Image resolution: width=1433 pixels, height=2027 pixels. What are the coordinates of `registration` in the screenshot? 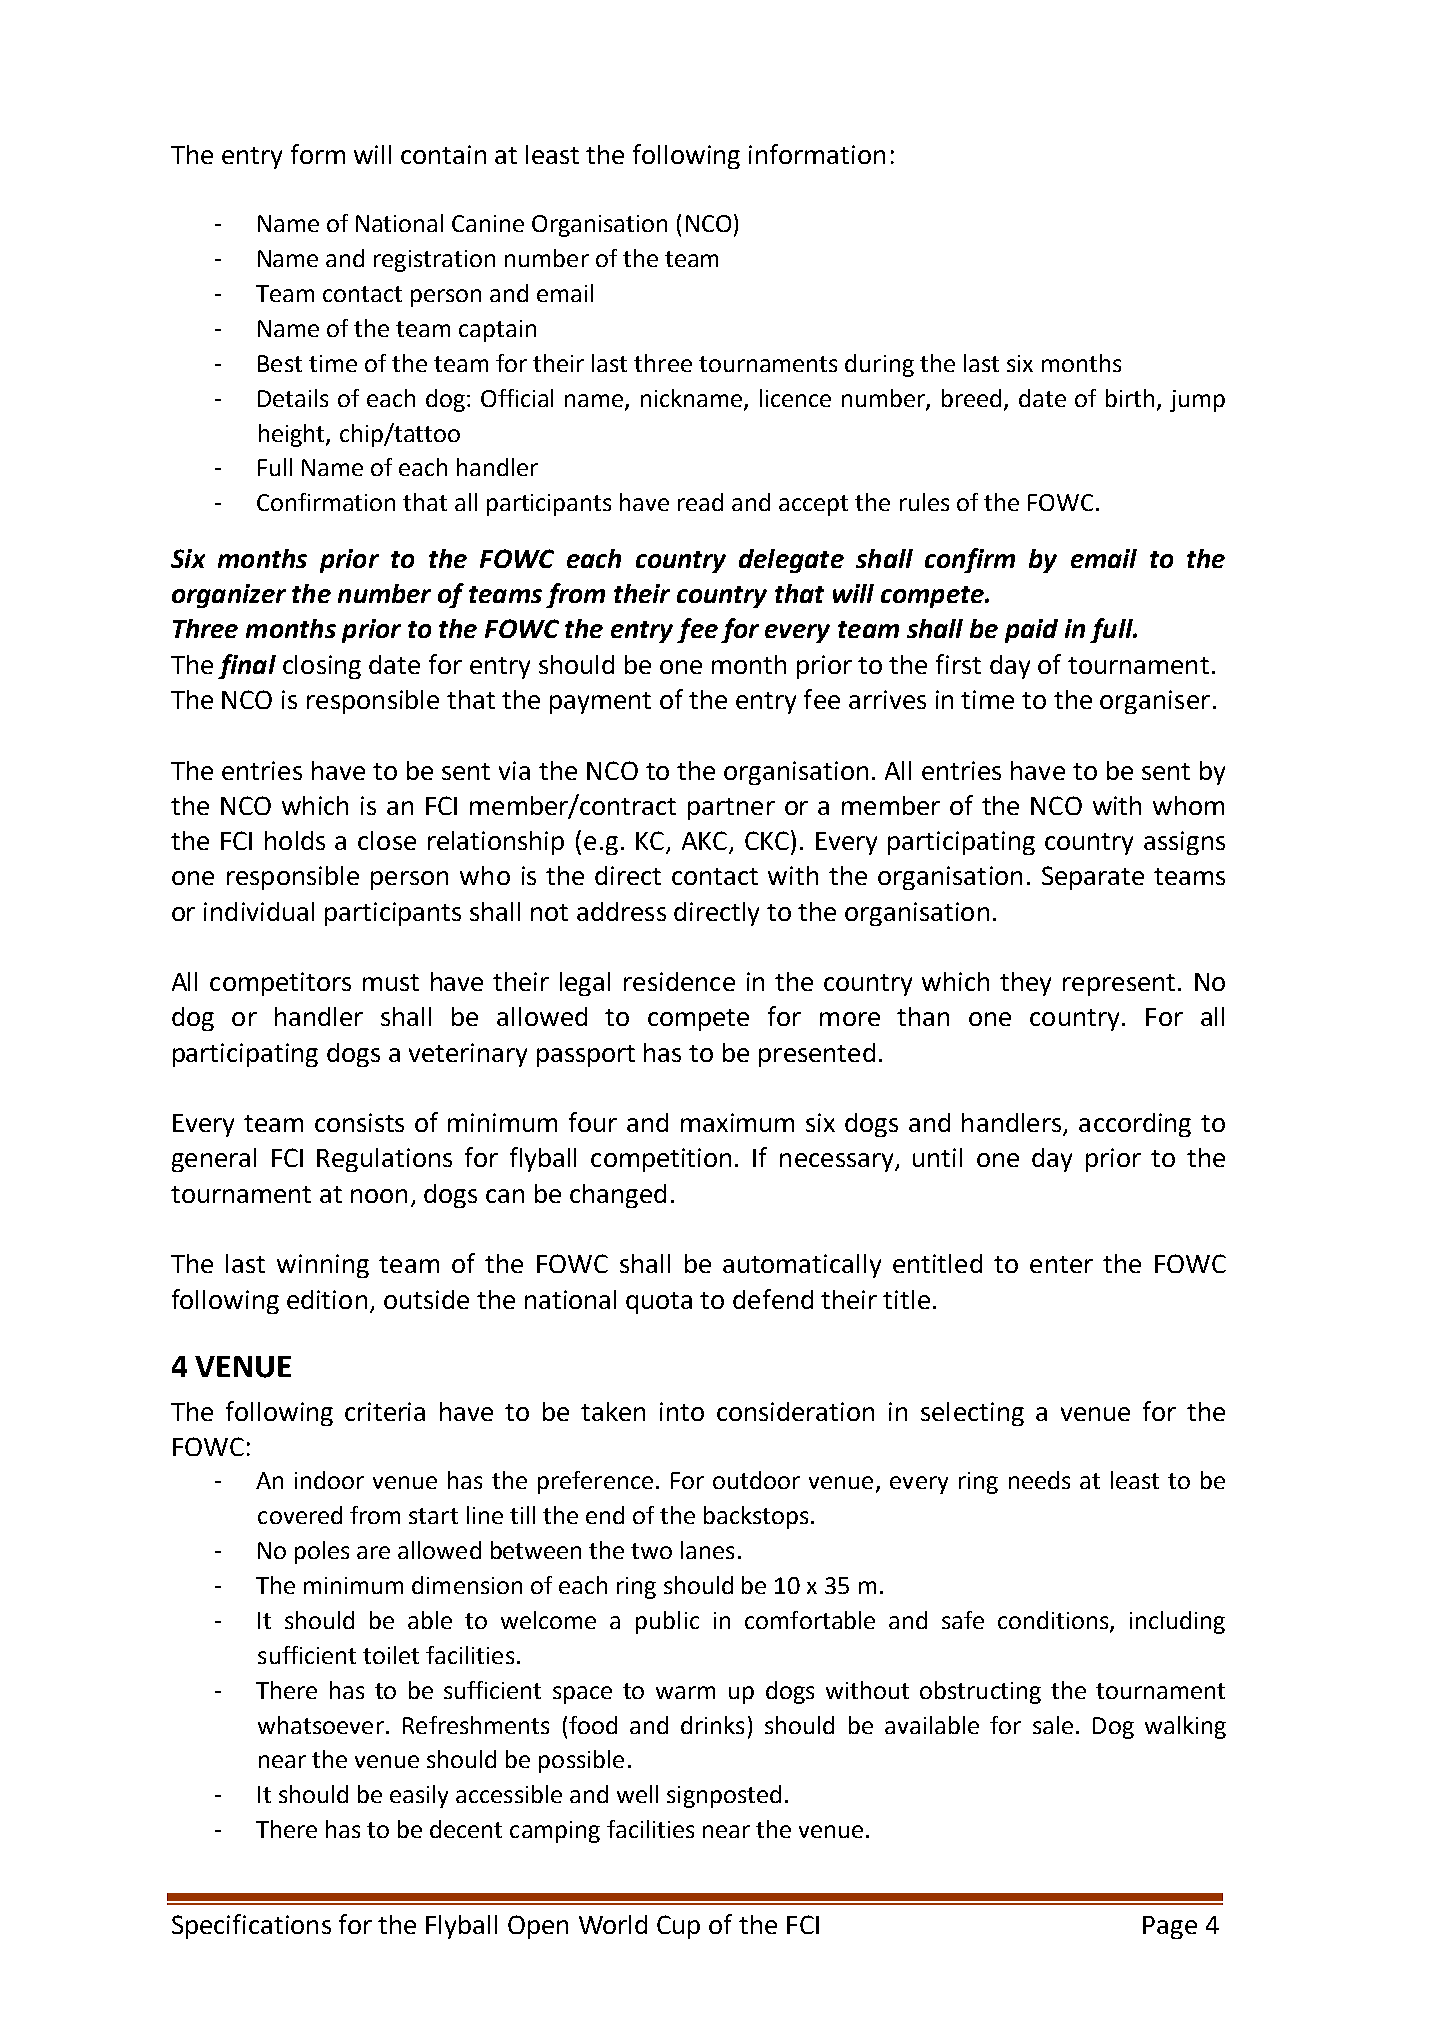 It's located at (434, 261).
